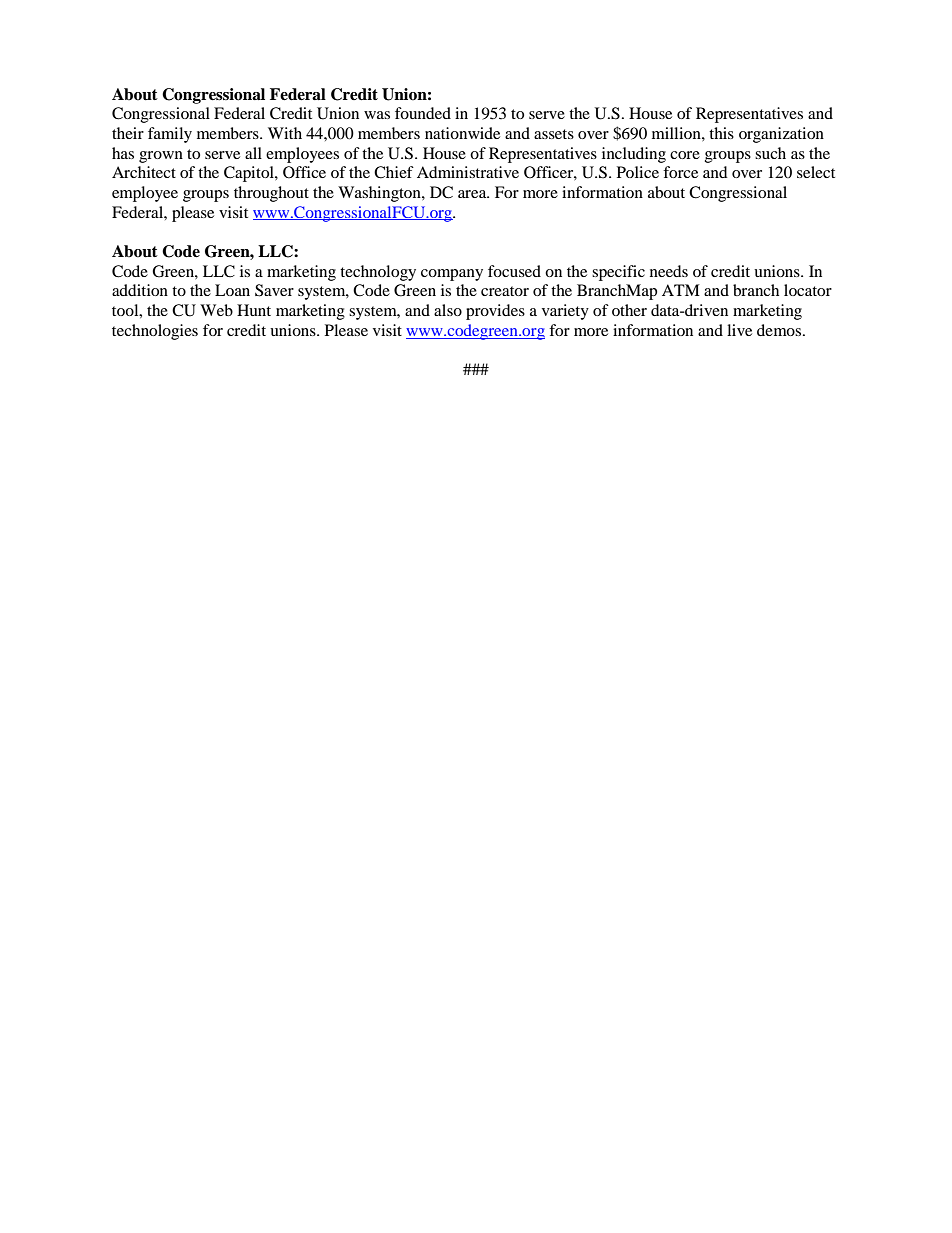 The height and width of the page is (1233, 952). I want to click on technology, so click(378, 273).
